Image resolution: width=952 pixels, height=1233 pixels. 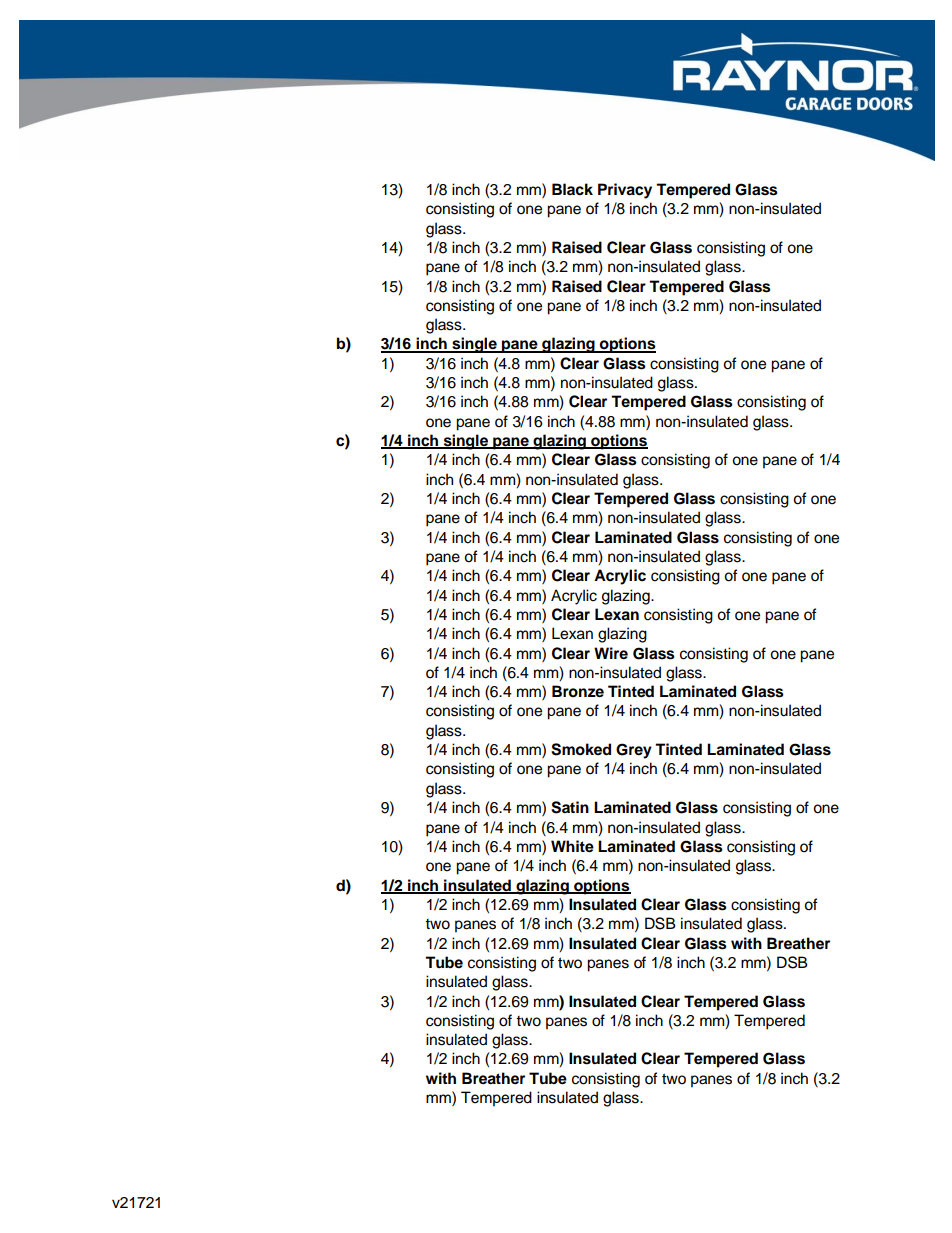 I want to click on Smoked, so click(x=581, y=749).
